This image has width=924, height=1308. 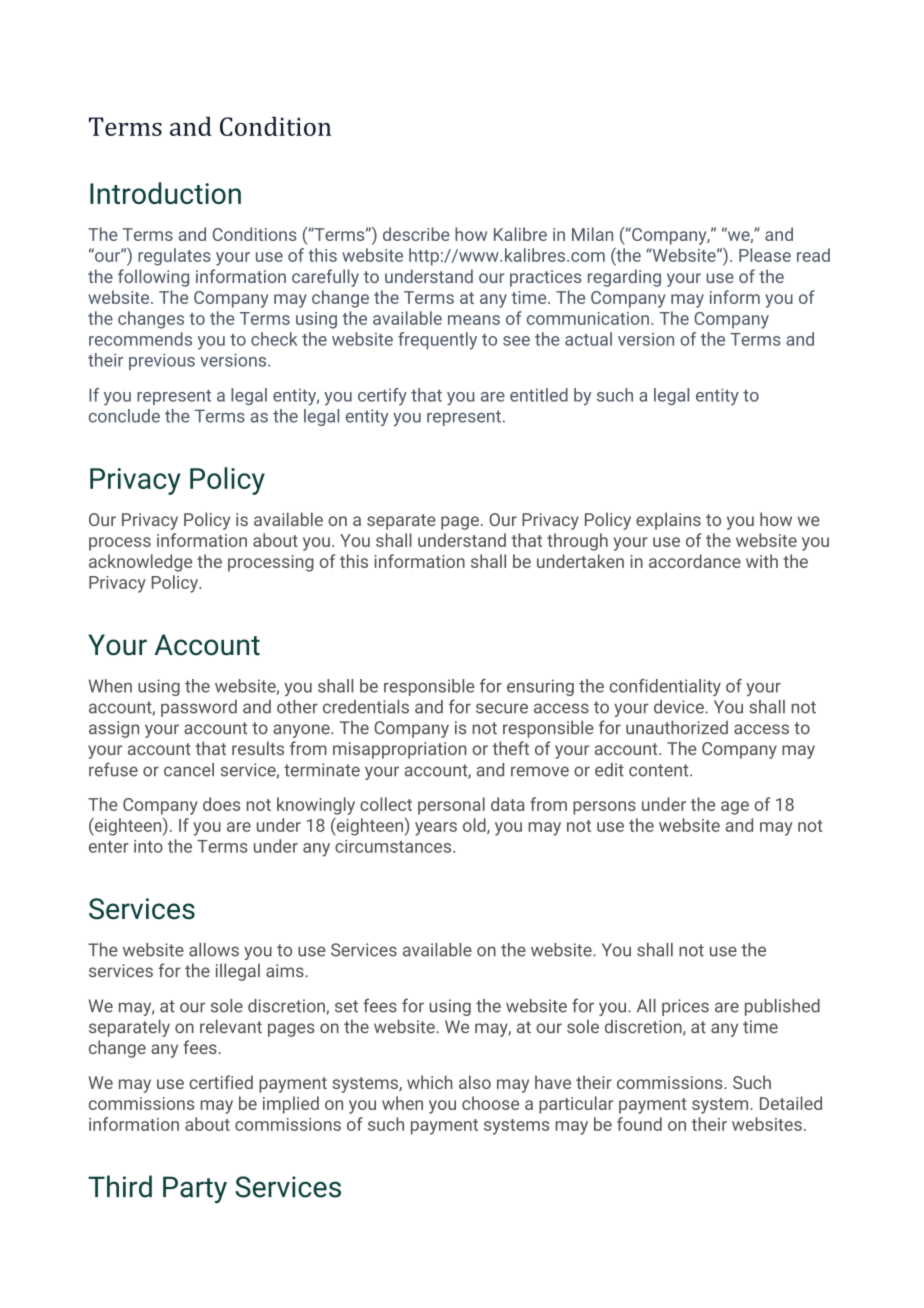 I want to click on Please, so click(x=765, y=255).
